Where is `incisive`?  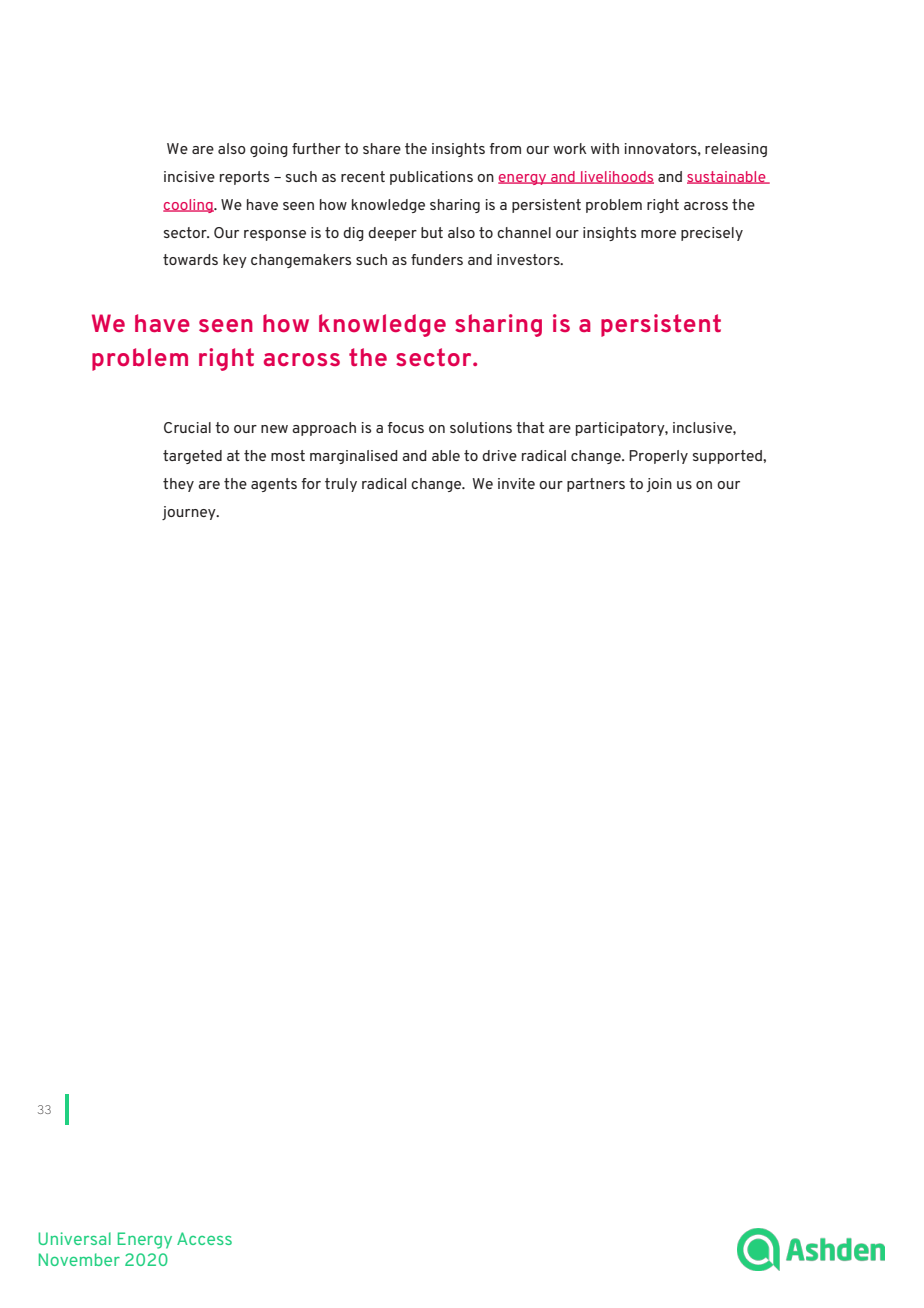
incisive is located at coordinates (189, 176).
